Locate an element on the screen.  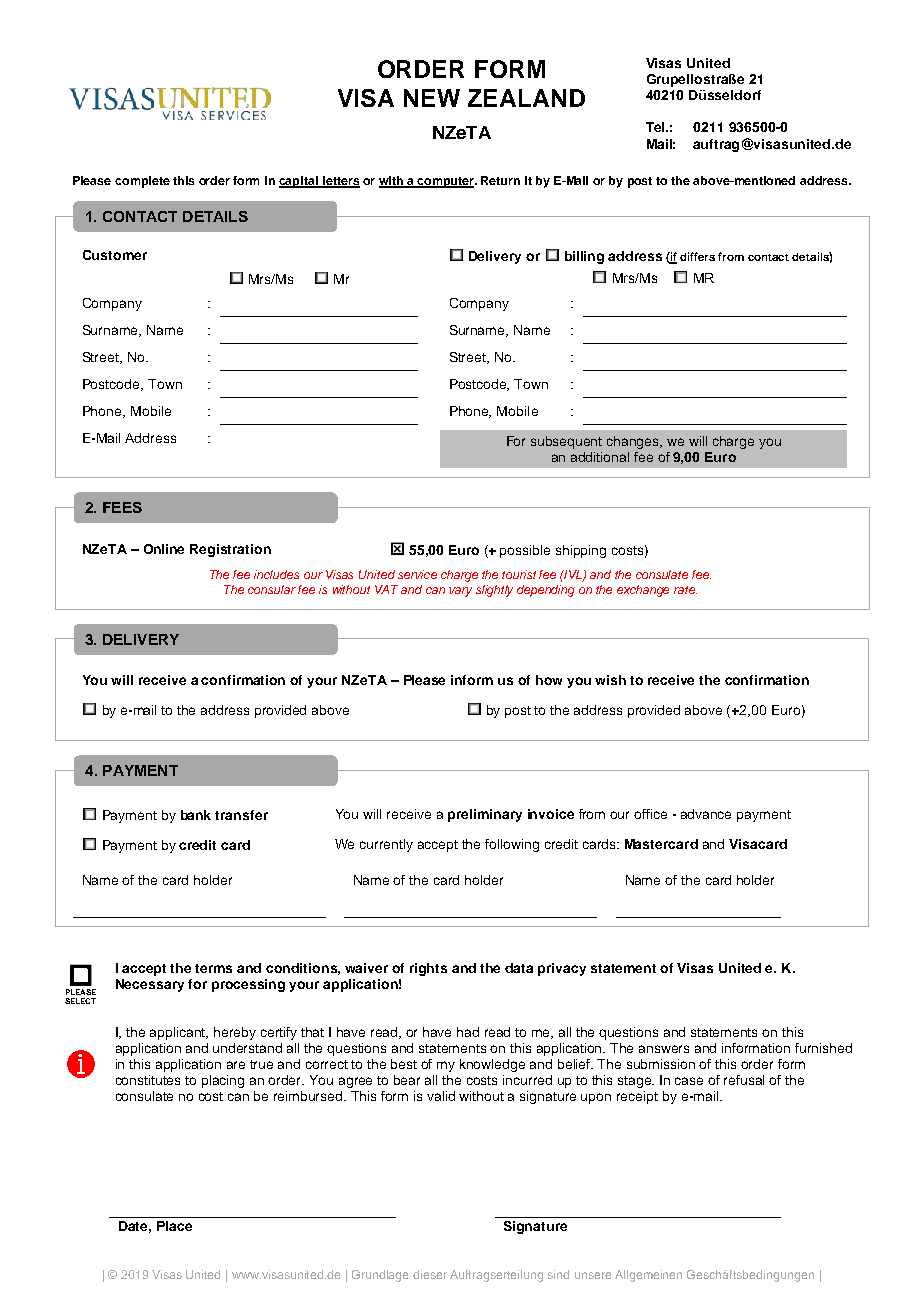
Place is located at coordinates (174, 1226).
